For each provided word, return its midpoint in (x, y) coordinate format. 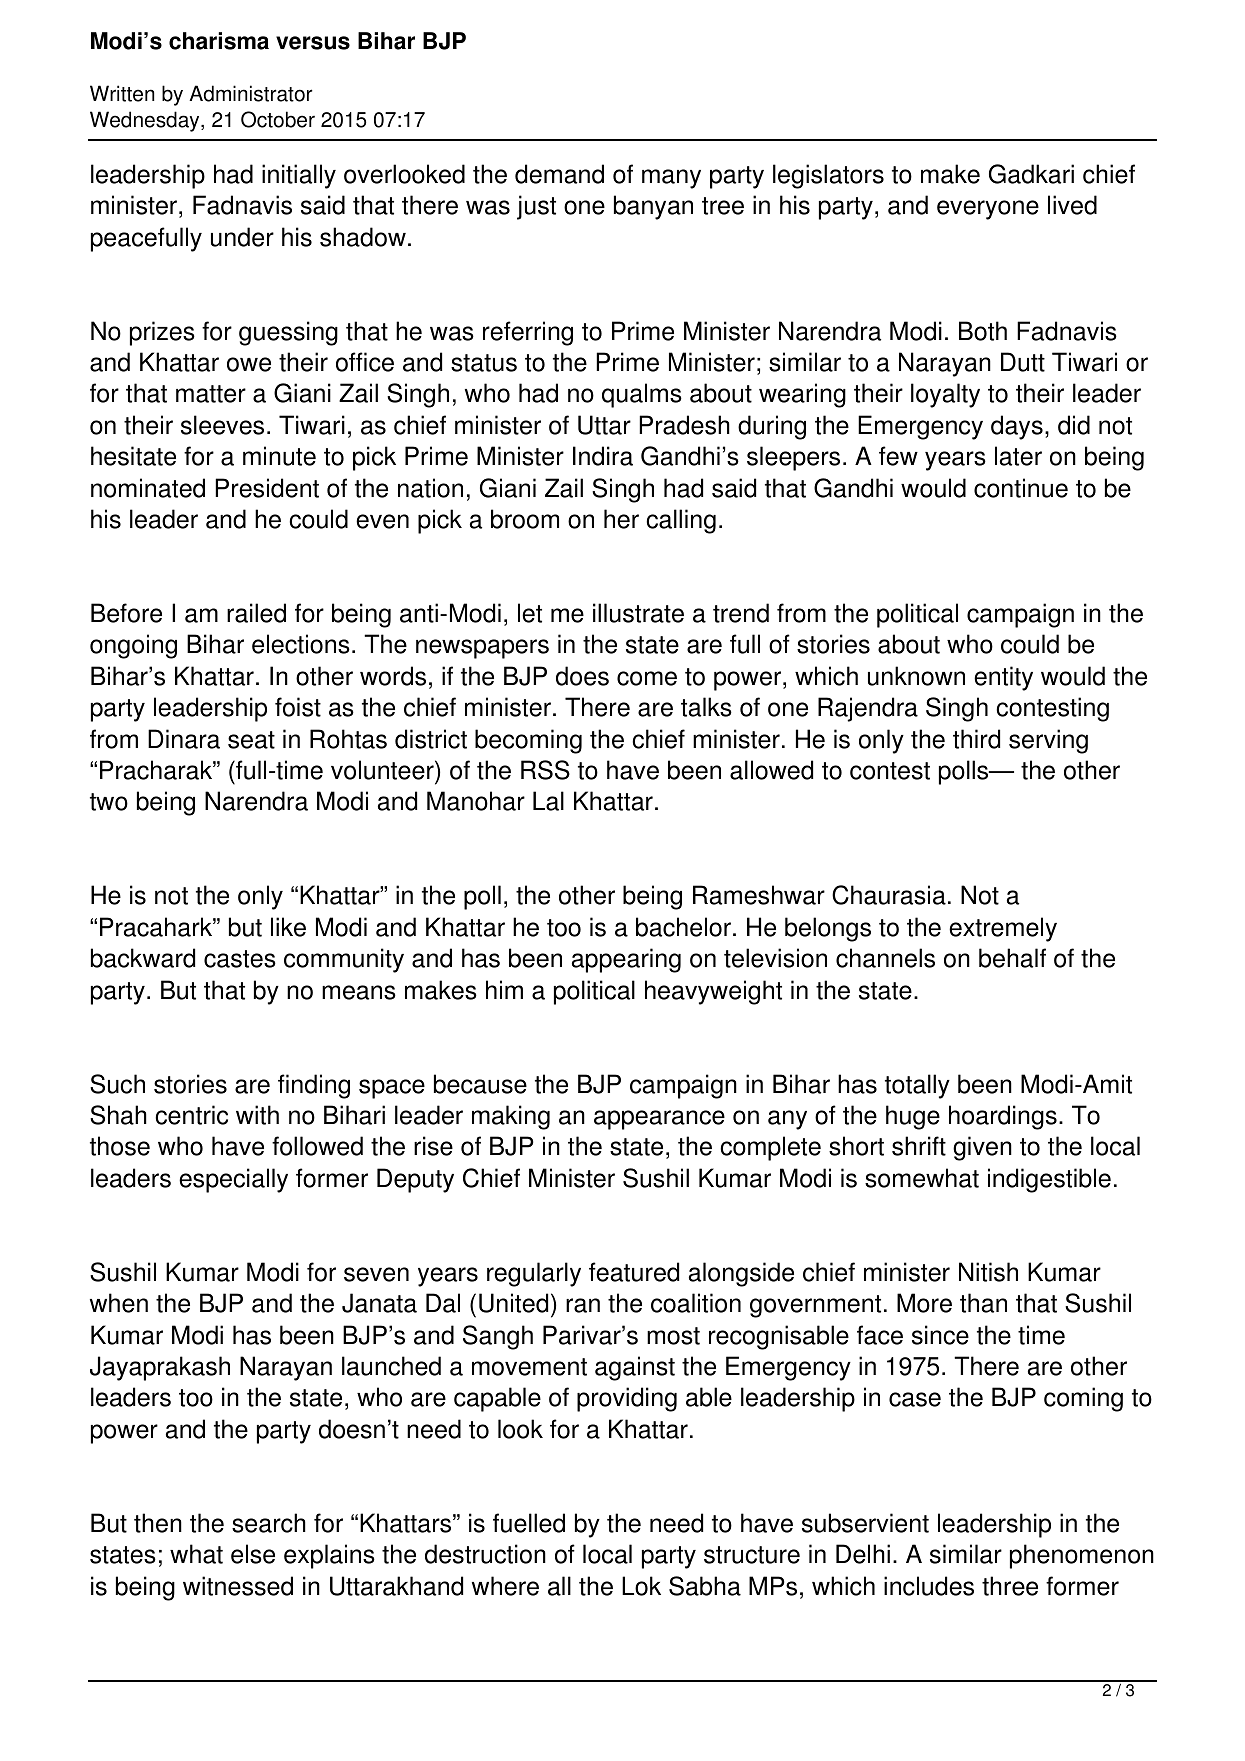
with (257, 1115)
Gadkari (1031, 174)
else (253, 1554)
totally (917, 1086)
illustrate (638, 613)
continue (1021, 488)
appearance (659, 1120)
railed (256, 613)
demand (559, 174)
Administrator (251, 93)
